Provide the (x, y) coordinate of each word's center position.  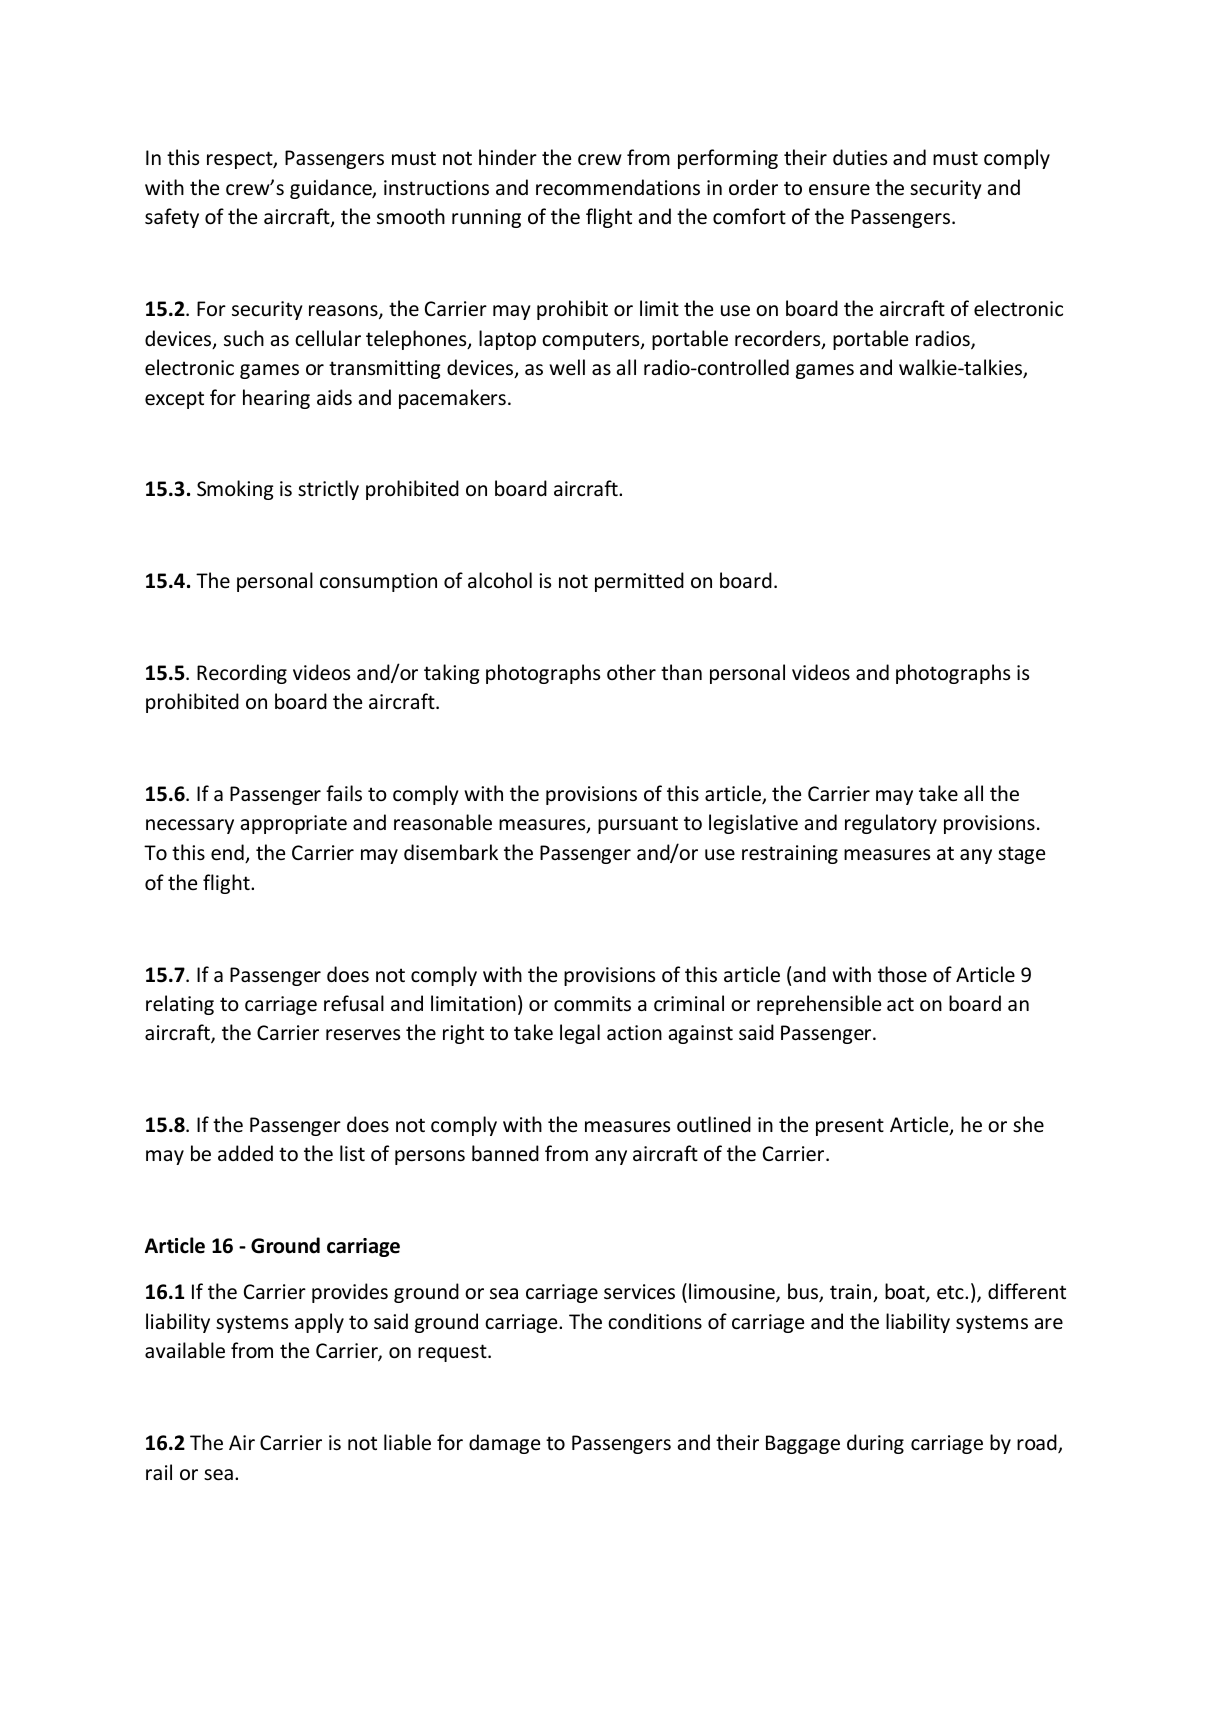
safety (172, 218)
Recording (242, 674)
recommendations (618, 187)
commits (592, 1003)
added (245, 1153)
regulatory (891, 824)
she (1028, 1124)
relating (180, 1005)
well (567, 367)
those (902, 974)
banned (505, 1153)
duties (860, 157)
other (631, 672)
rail (159, 1472)
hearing (276, 399)
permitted (639, 582)
